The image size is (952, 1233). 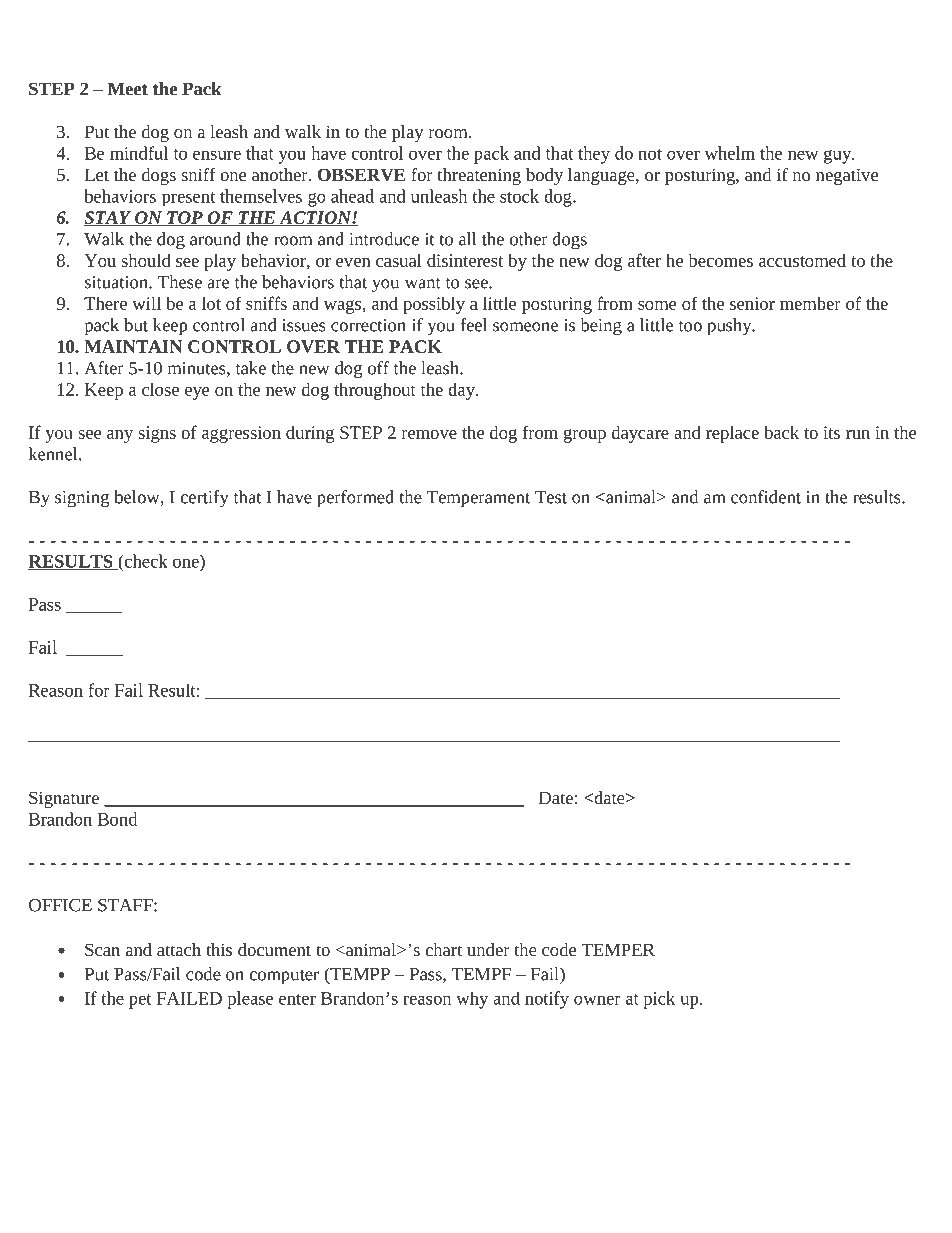 I want to click on pick, so click(x=659, y=1000).
